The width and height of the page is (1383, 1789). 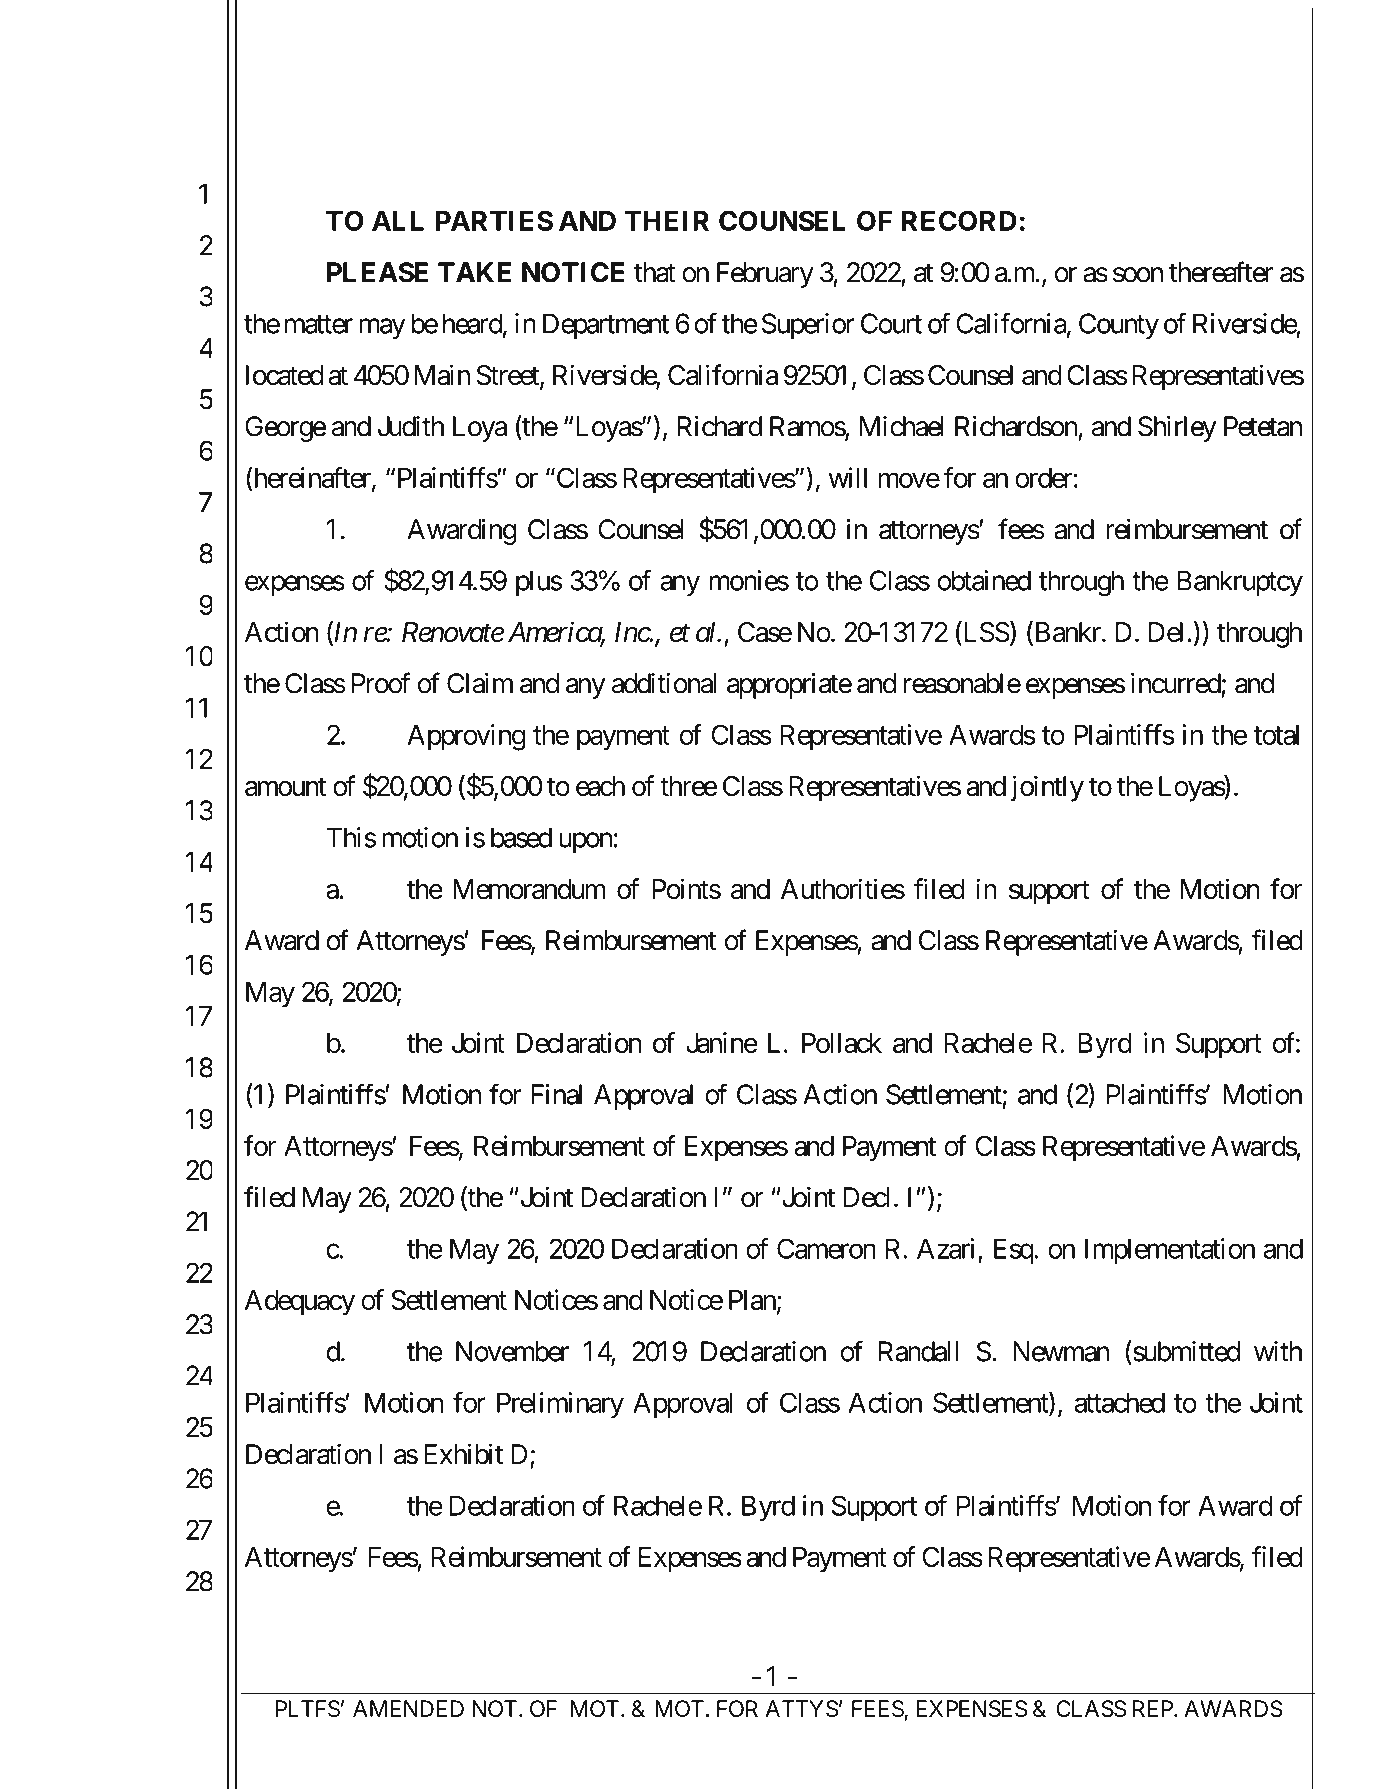 I want to click on total, so click(x=1276, y=735).
